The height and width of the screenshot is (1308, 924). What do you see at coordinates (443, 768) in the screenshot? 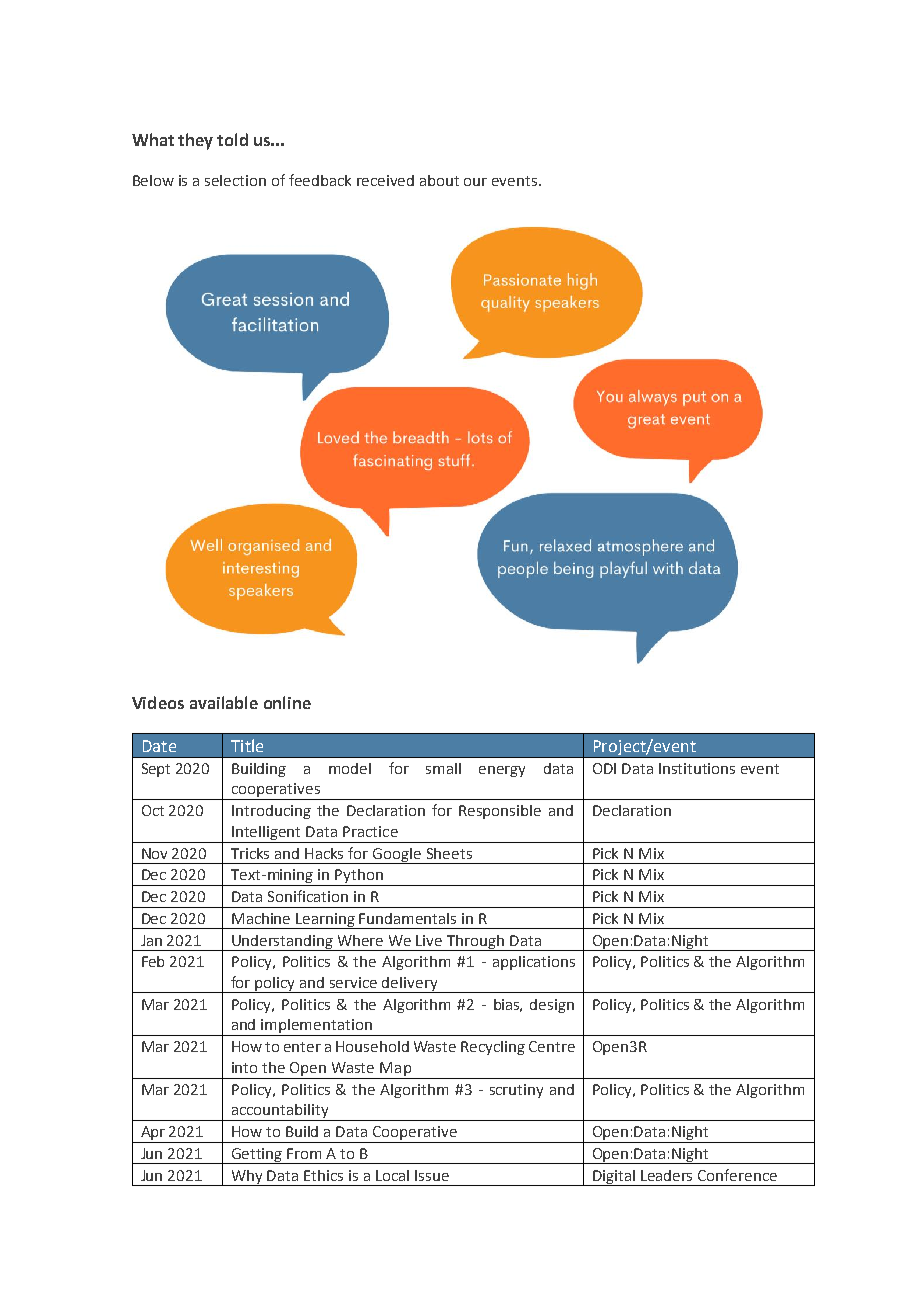
I see `small` at bounding box center [443, 768].
